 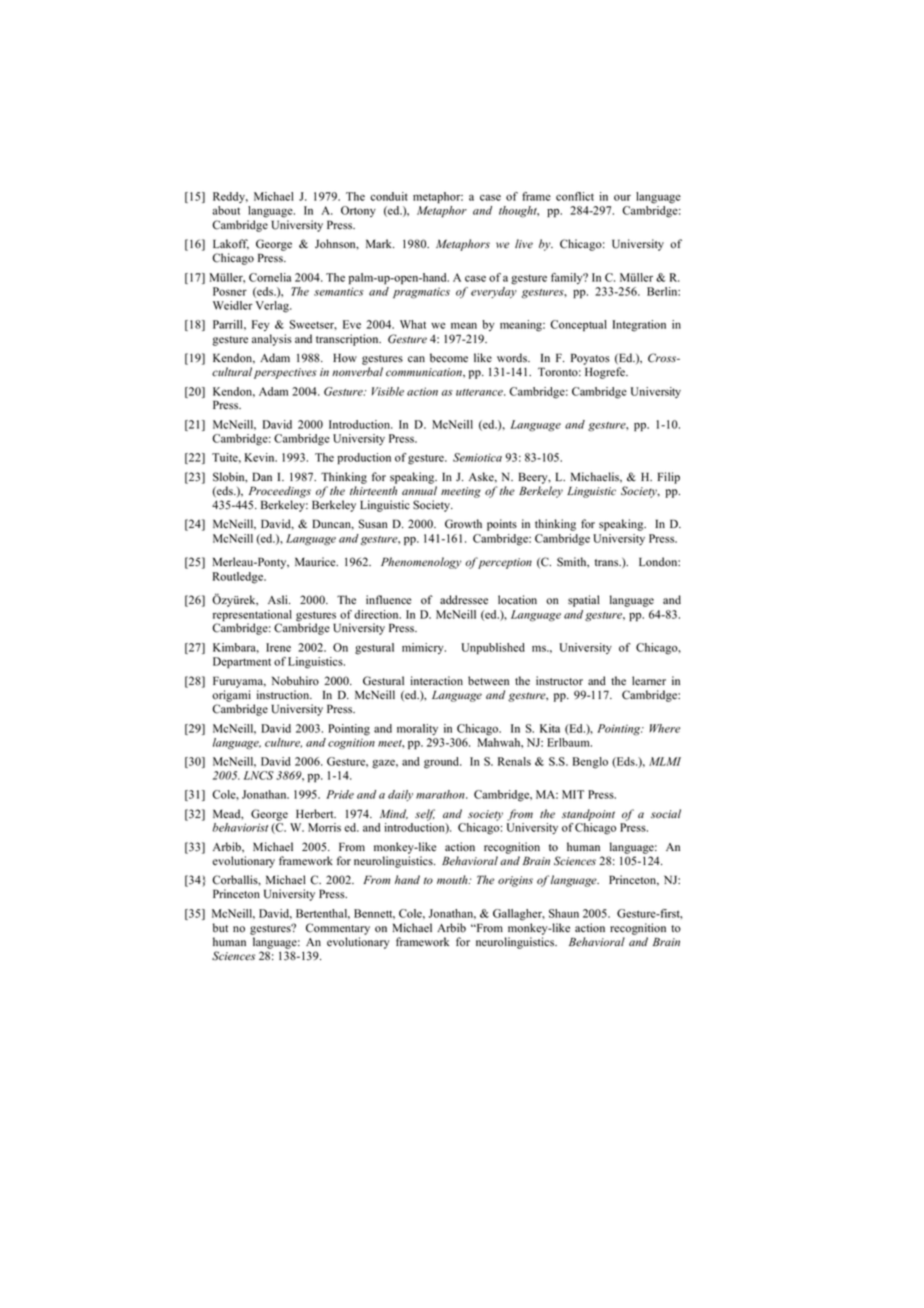 I want to click on learner, so click(x=649, y=681).
